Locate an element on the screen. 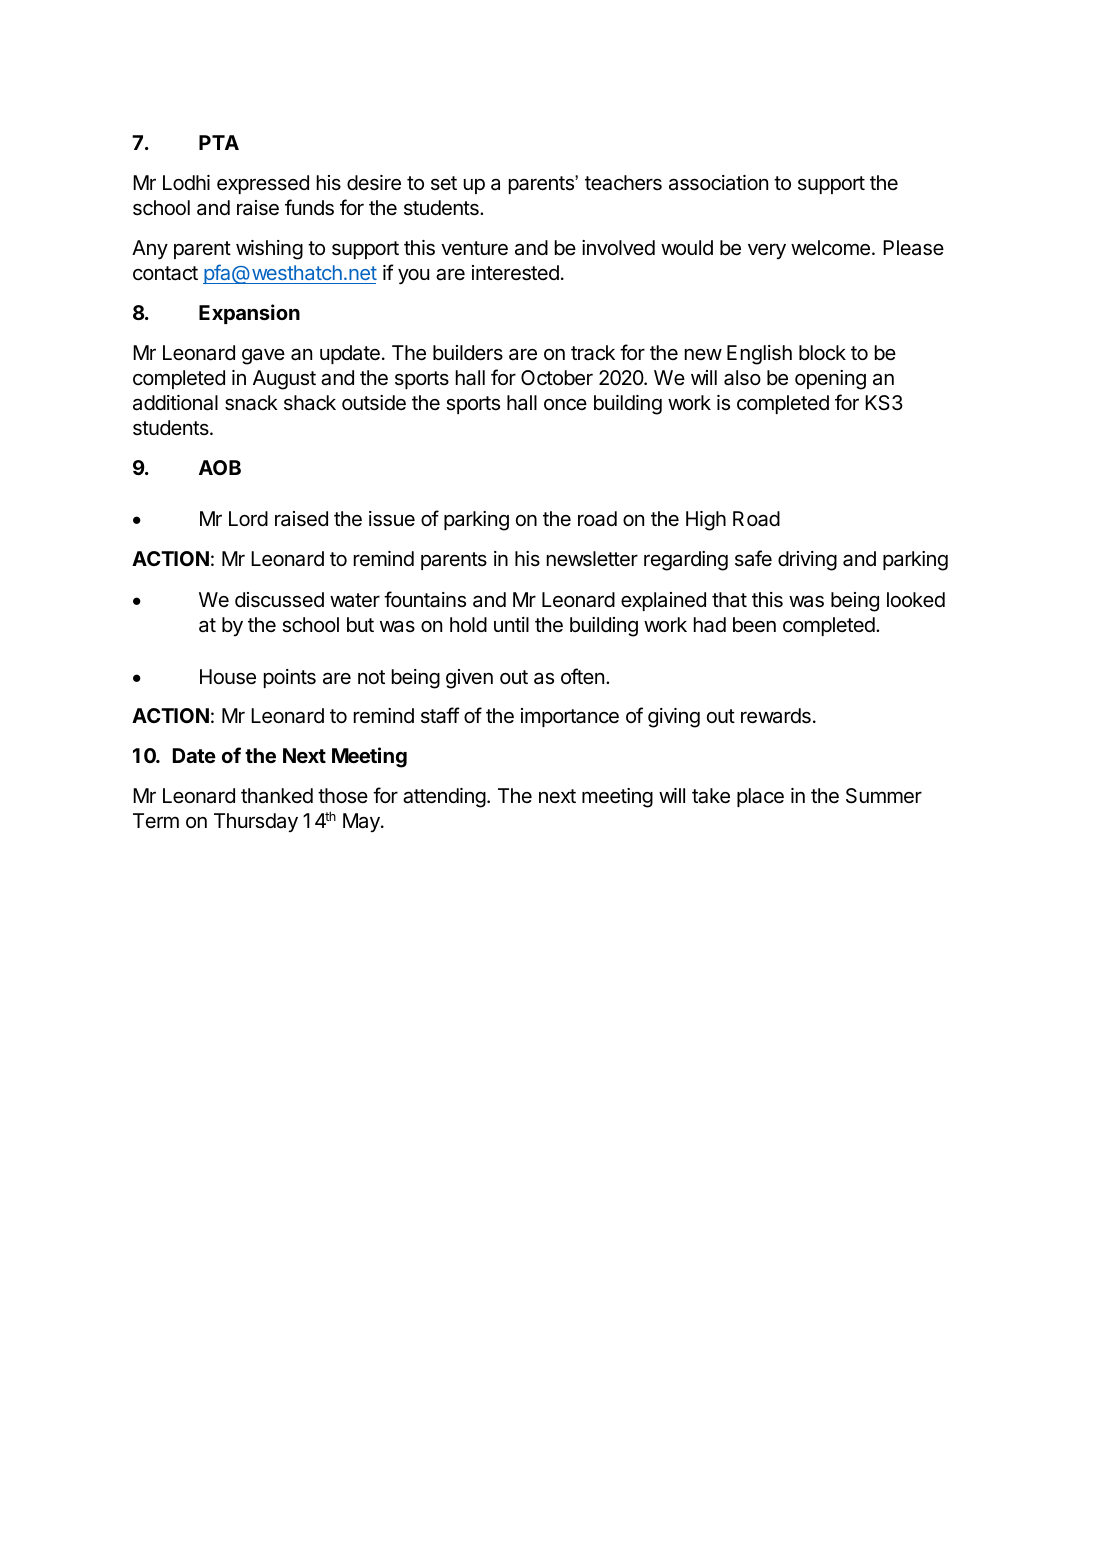 This screenshot has height=1546, width=1093. Lord is located at coordinates (248, 518).
